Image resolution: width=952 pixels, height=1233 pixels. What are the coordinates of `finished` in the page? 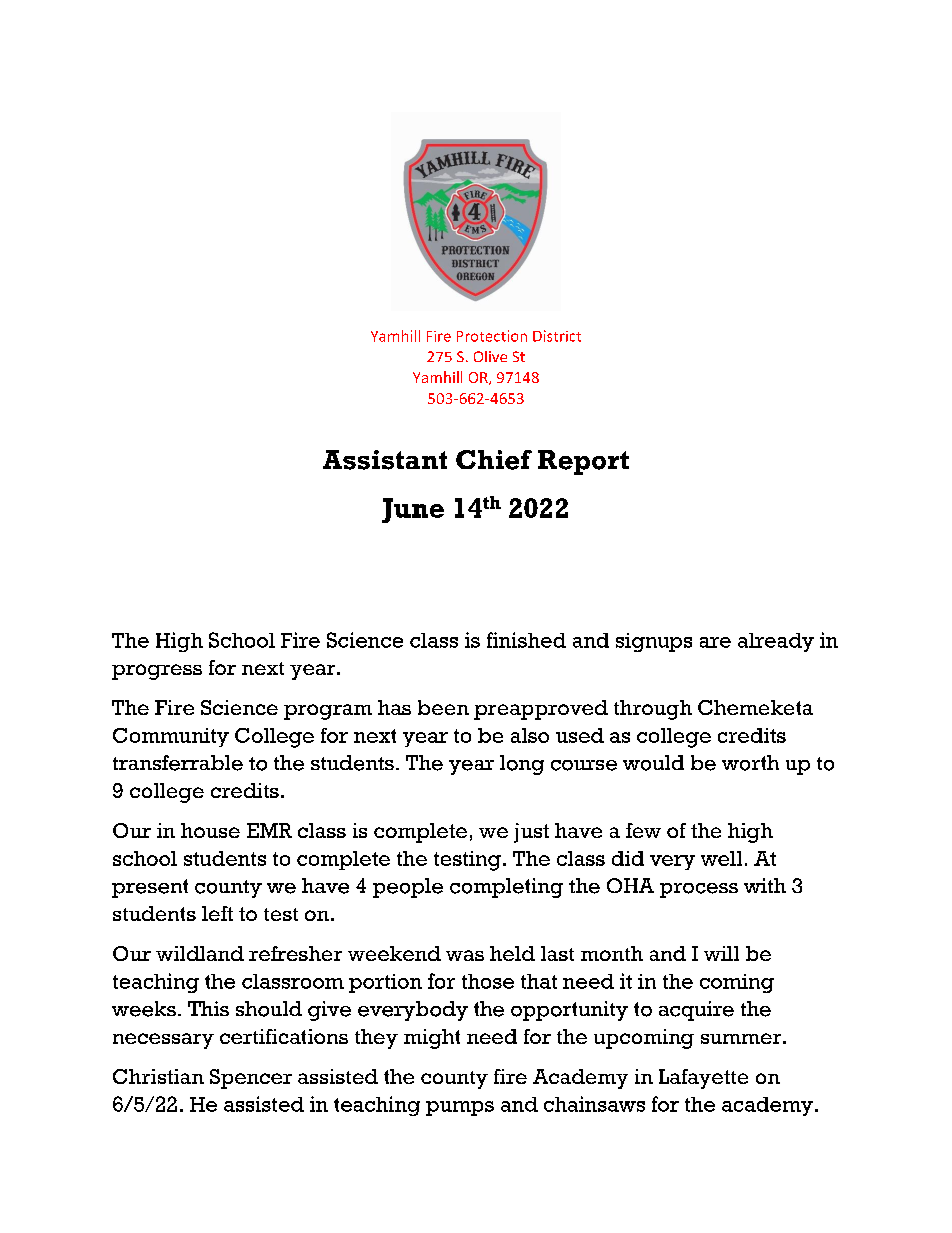 It's located at (526, 640).
